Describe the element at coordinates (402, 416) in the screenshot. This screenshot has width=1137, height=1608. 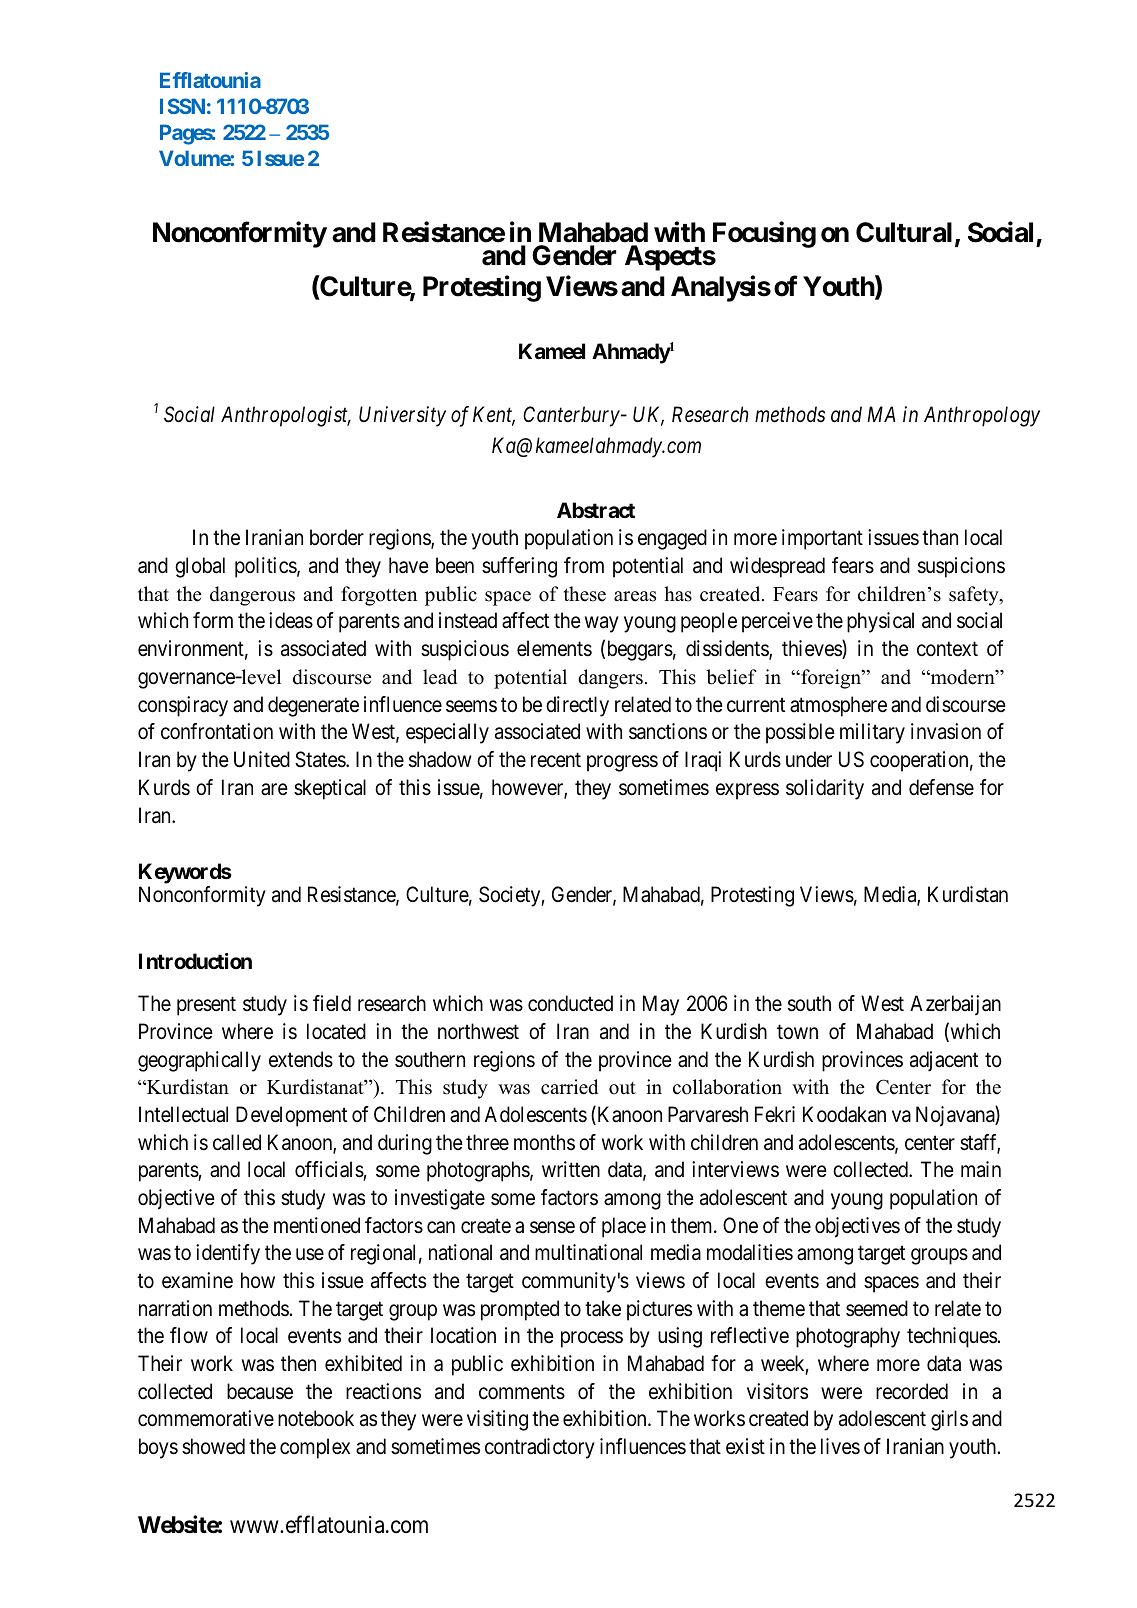
I see `University` at that location.
